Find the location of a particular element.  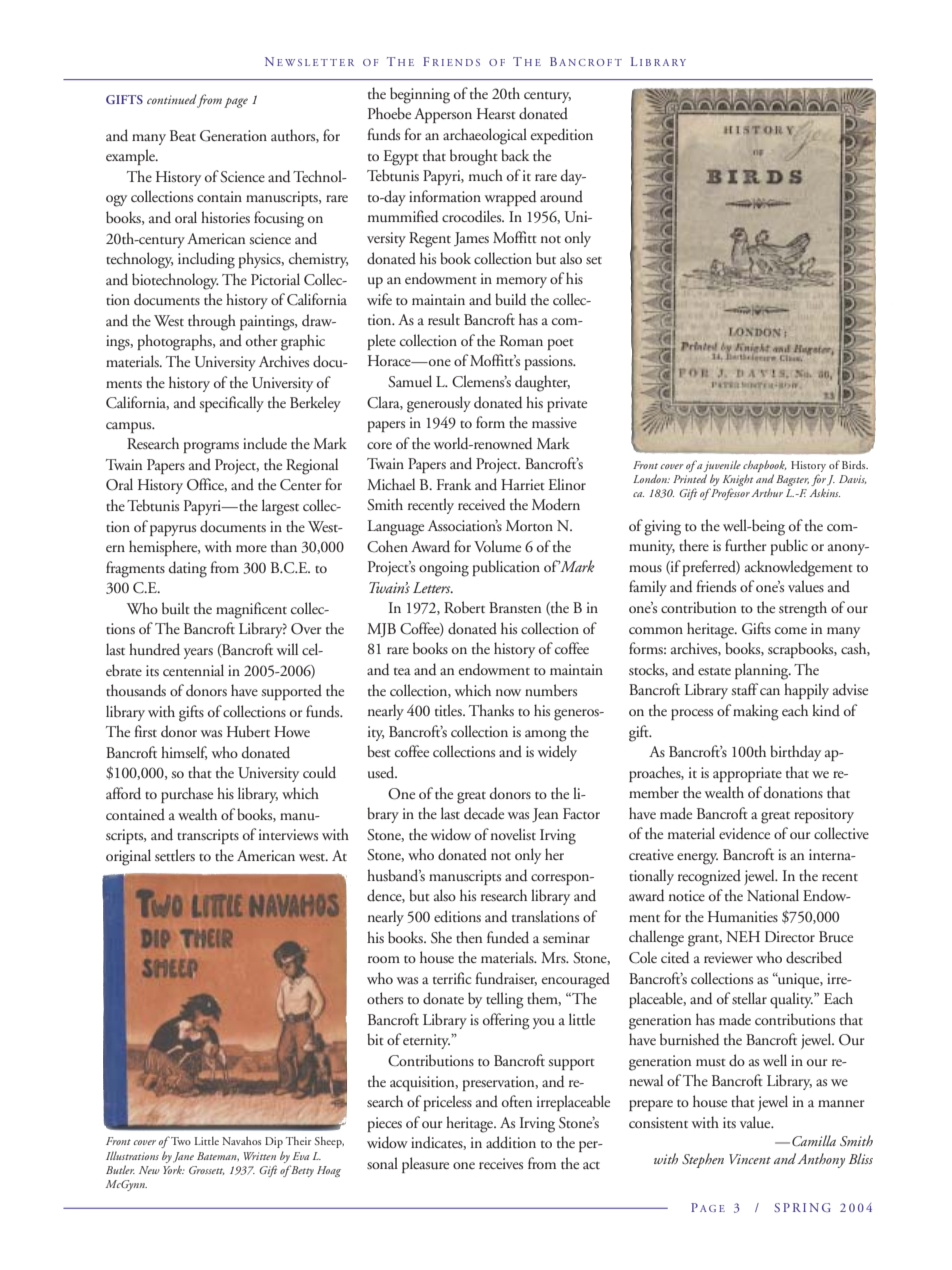

years is located at coordinates (198, 653).
